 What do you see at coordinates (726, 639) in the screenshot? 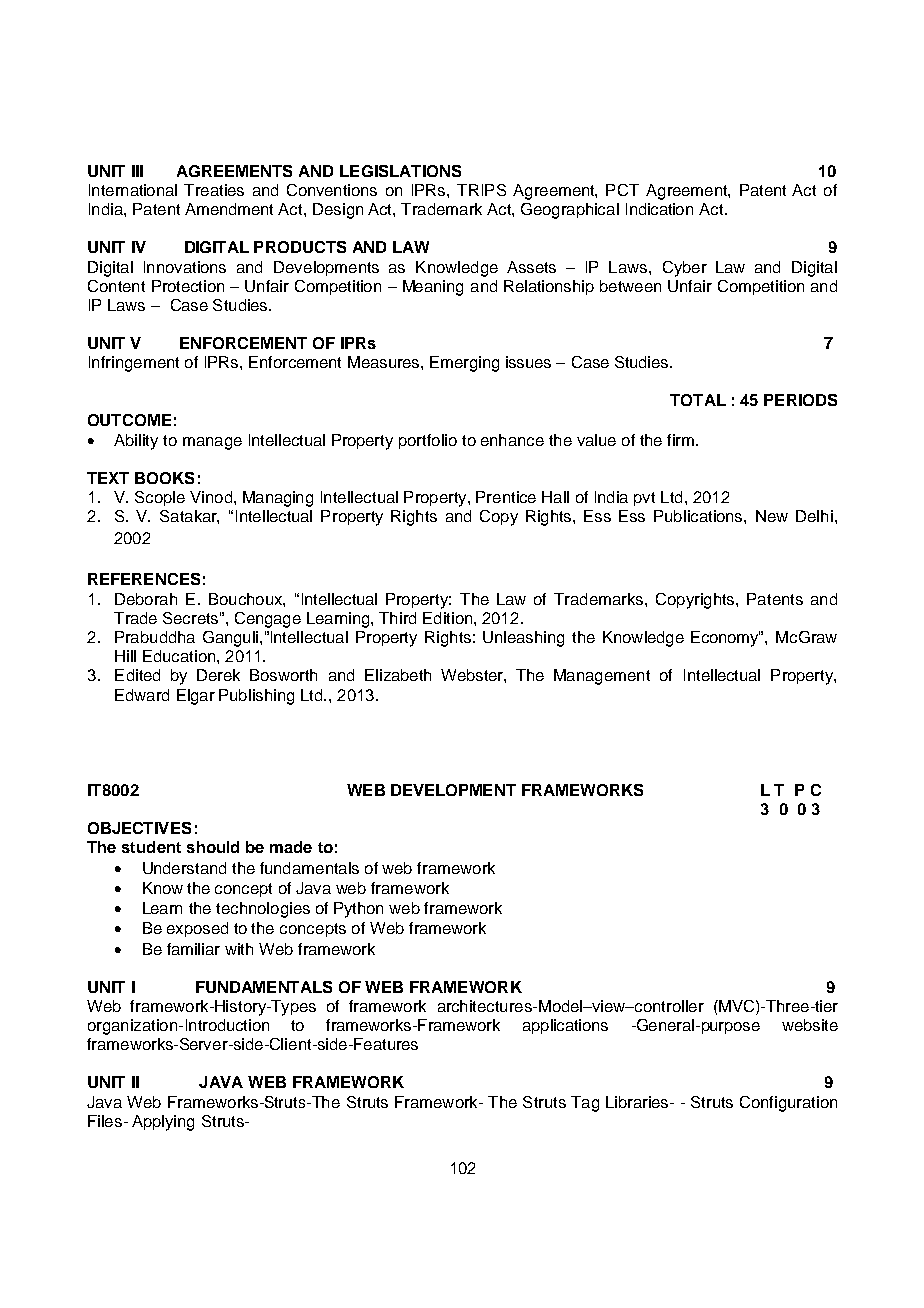
I see `Economy` at bounding box center [726, 639].
